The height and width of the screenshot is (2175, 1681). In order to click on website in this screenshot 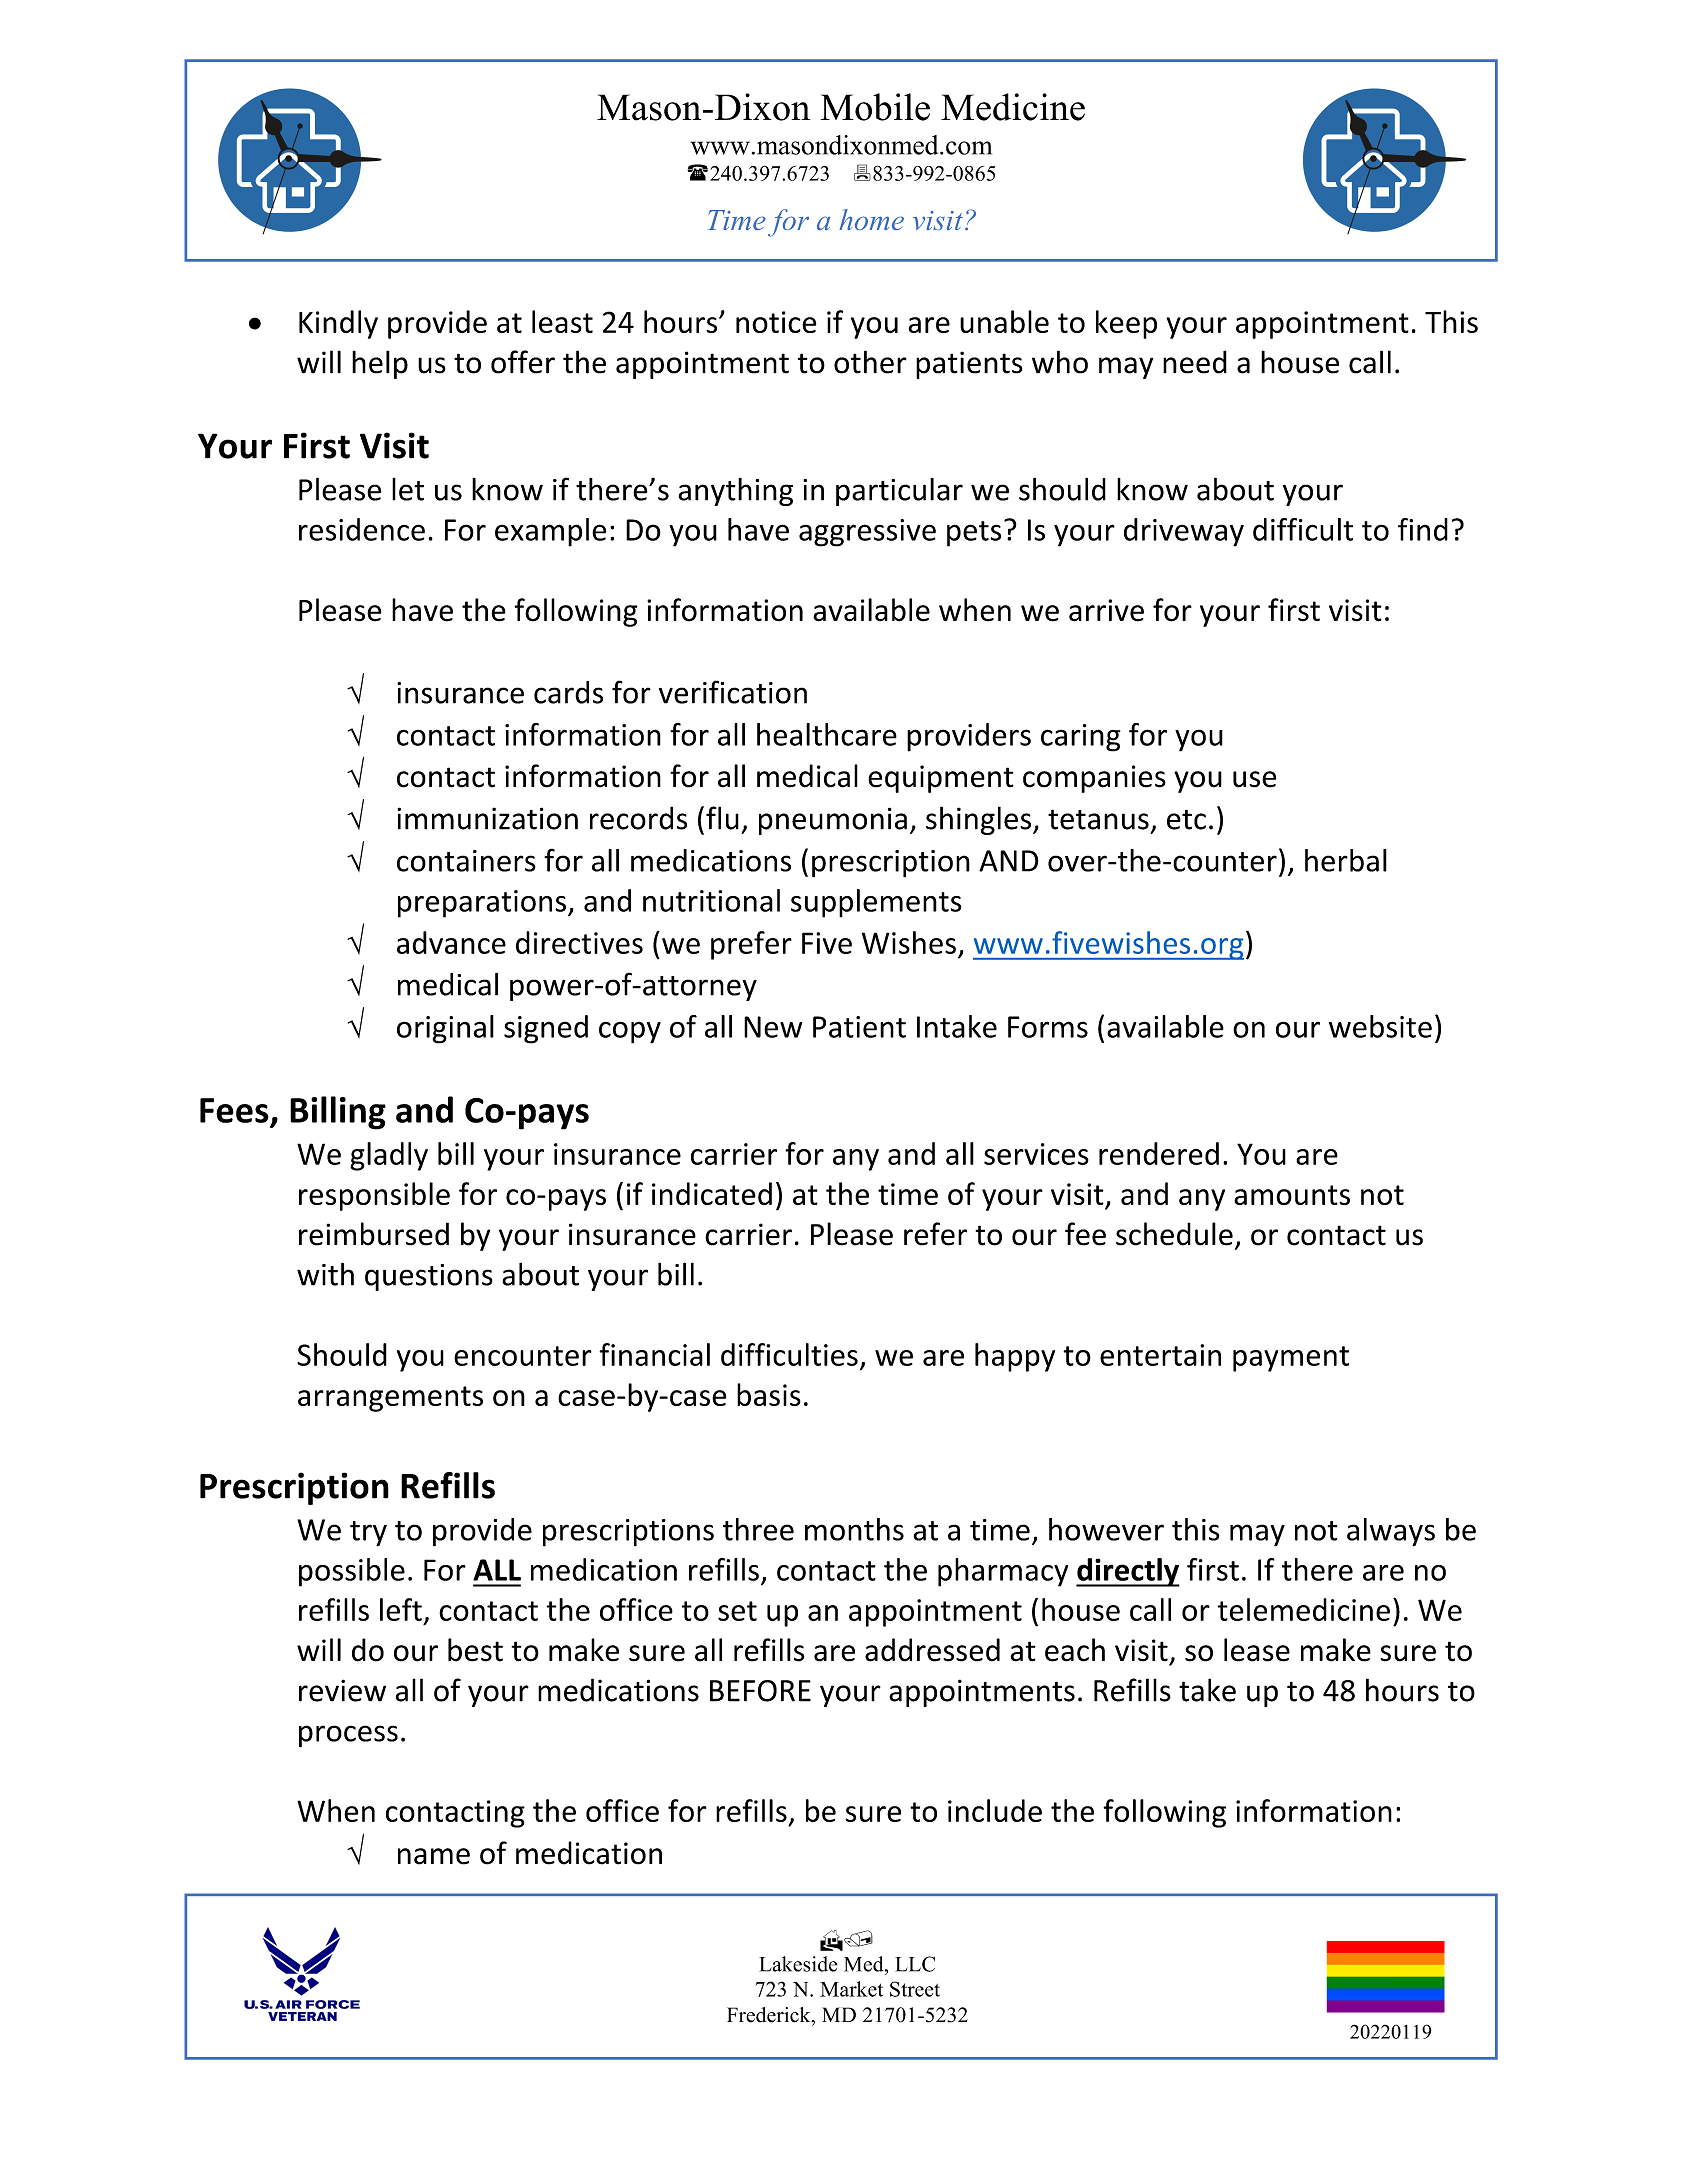, I will do `click(1380, 1026)`.
